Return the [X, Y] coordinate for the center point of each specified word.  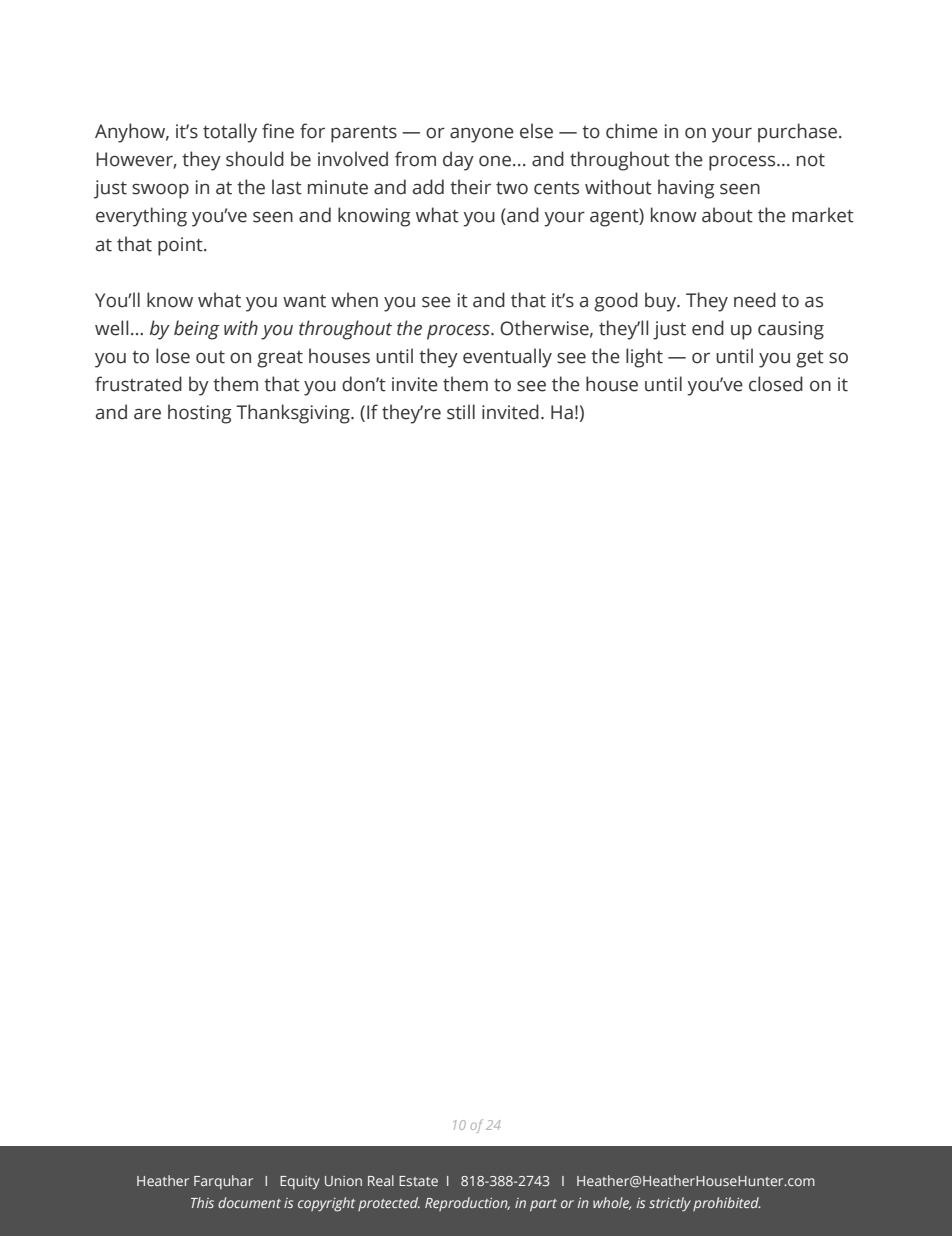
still [461, 412]
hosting [200, 414]
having [686, 189]
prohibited [727, 1204]
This [202, 1202]
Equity [300, 1182]
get [810, 359]
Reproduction [467, 1204]
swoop [160, 191]
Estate [418, 1181]
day [458, 161]
